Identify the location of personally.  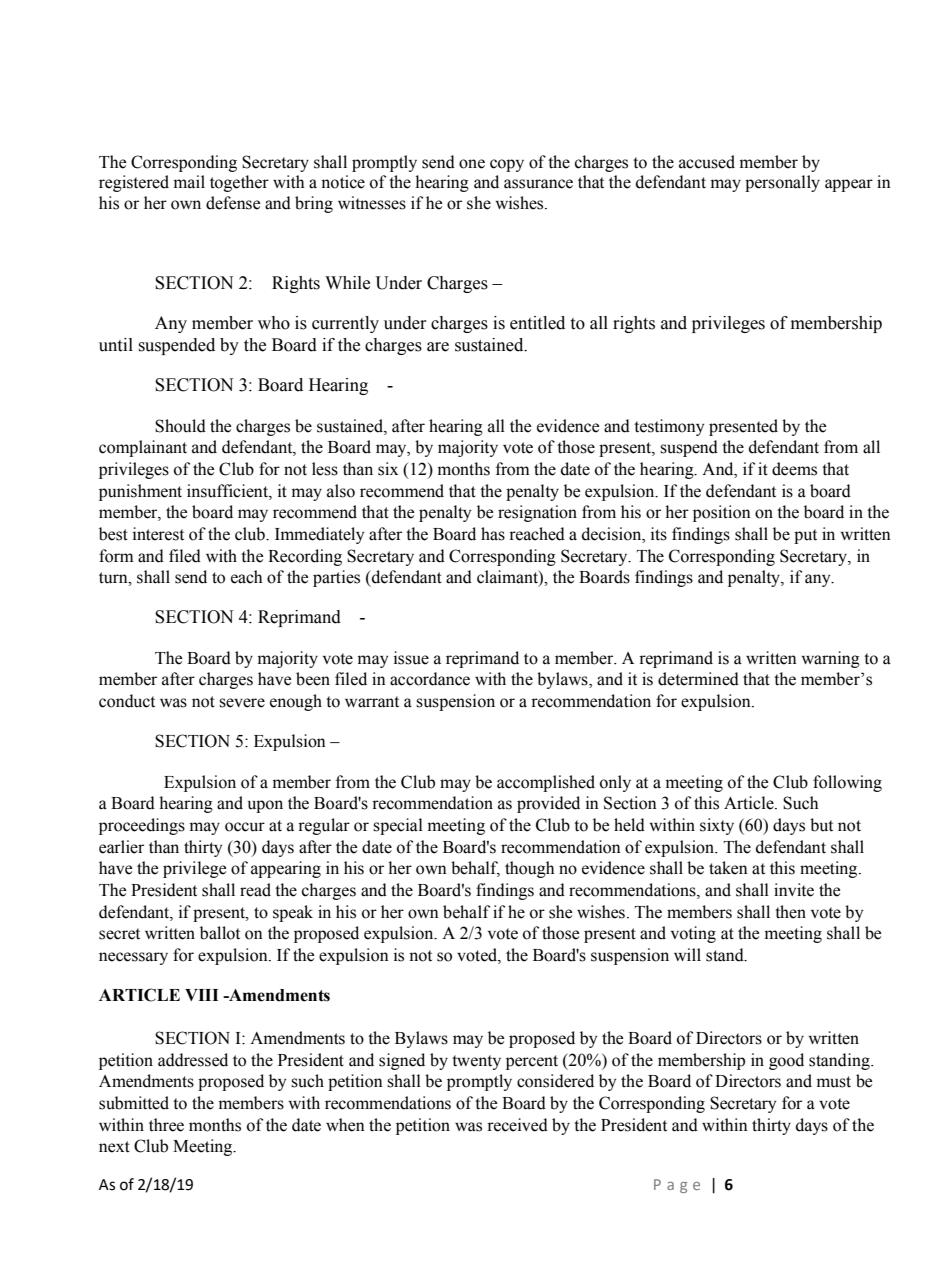
(782, 183).
